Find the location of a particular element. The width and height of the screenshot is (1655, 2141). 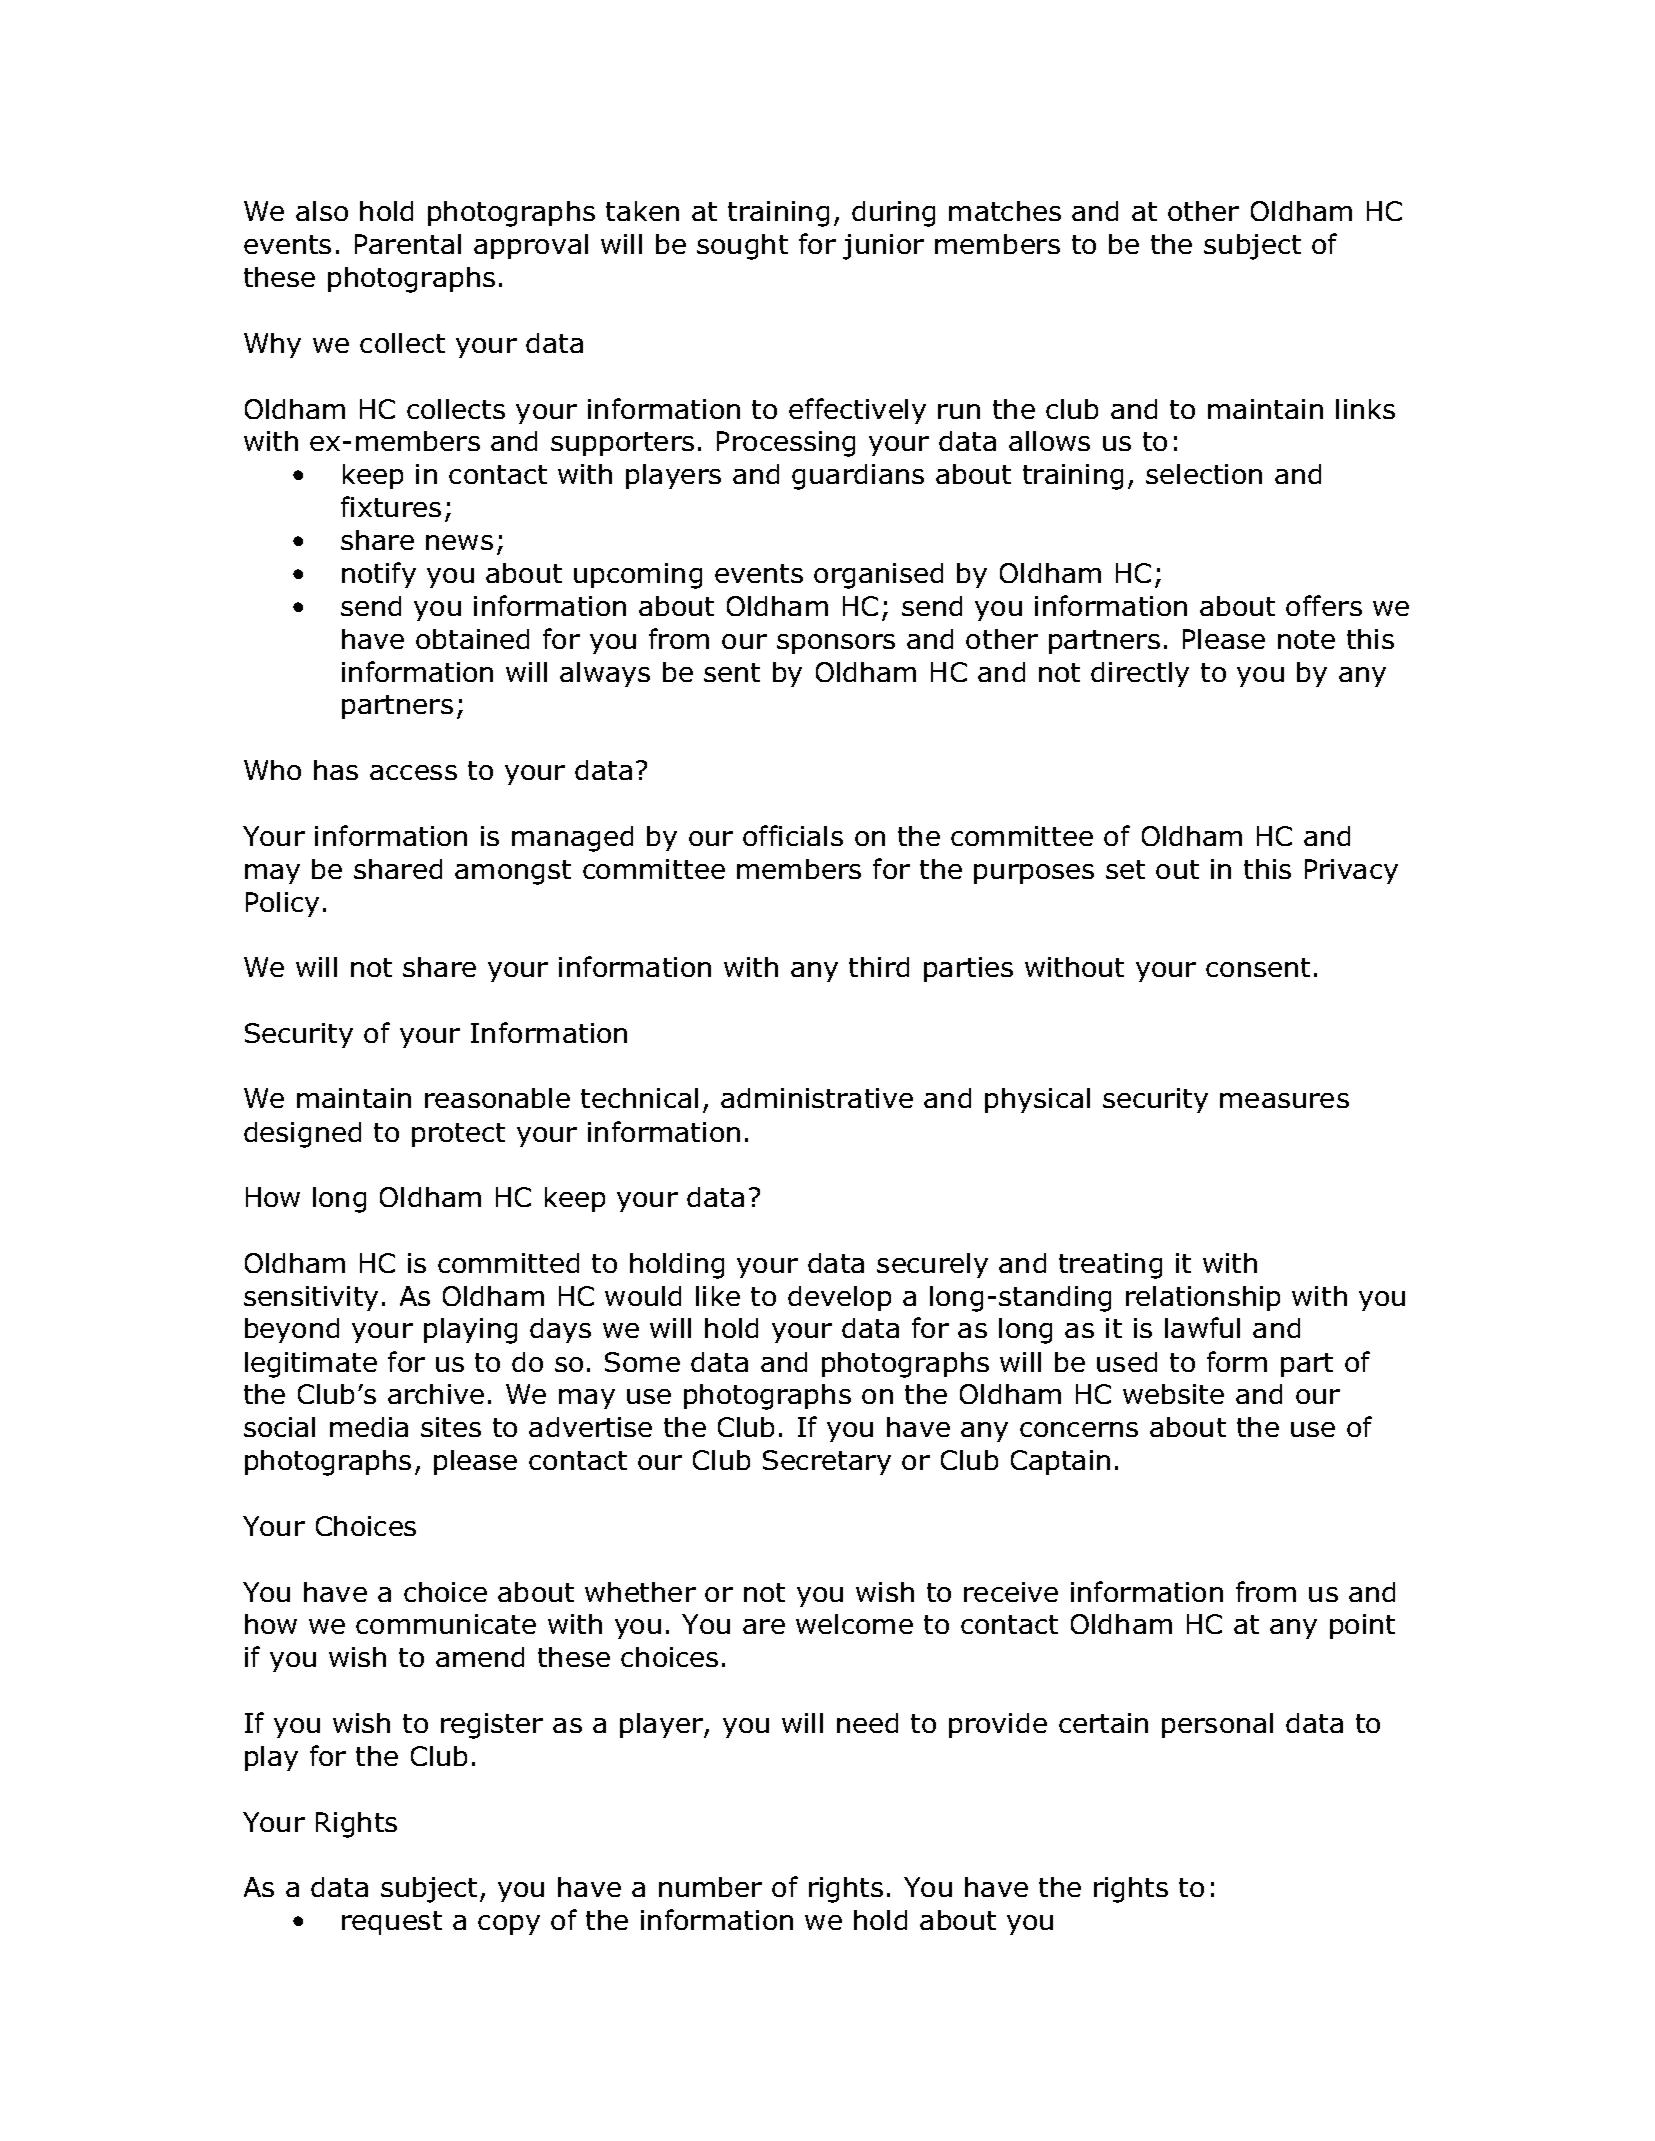

offers is located at coordinates (1324, 605).
